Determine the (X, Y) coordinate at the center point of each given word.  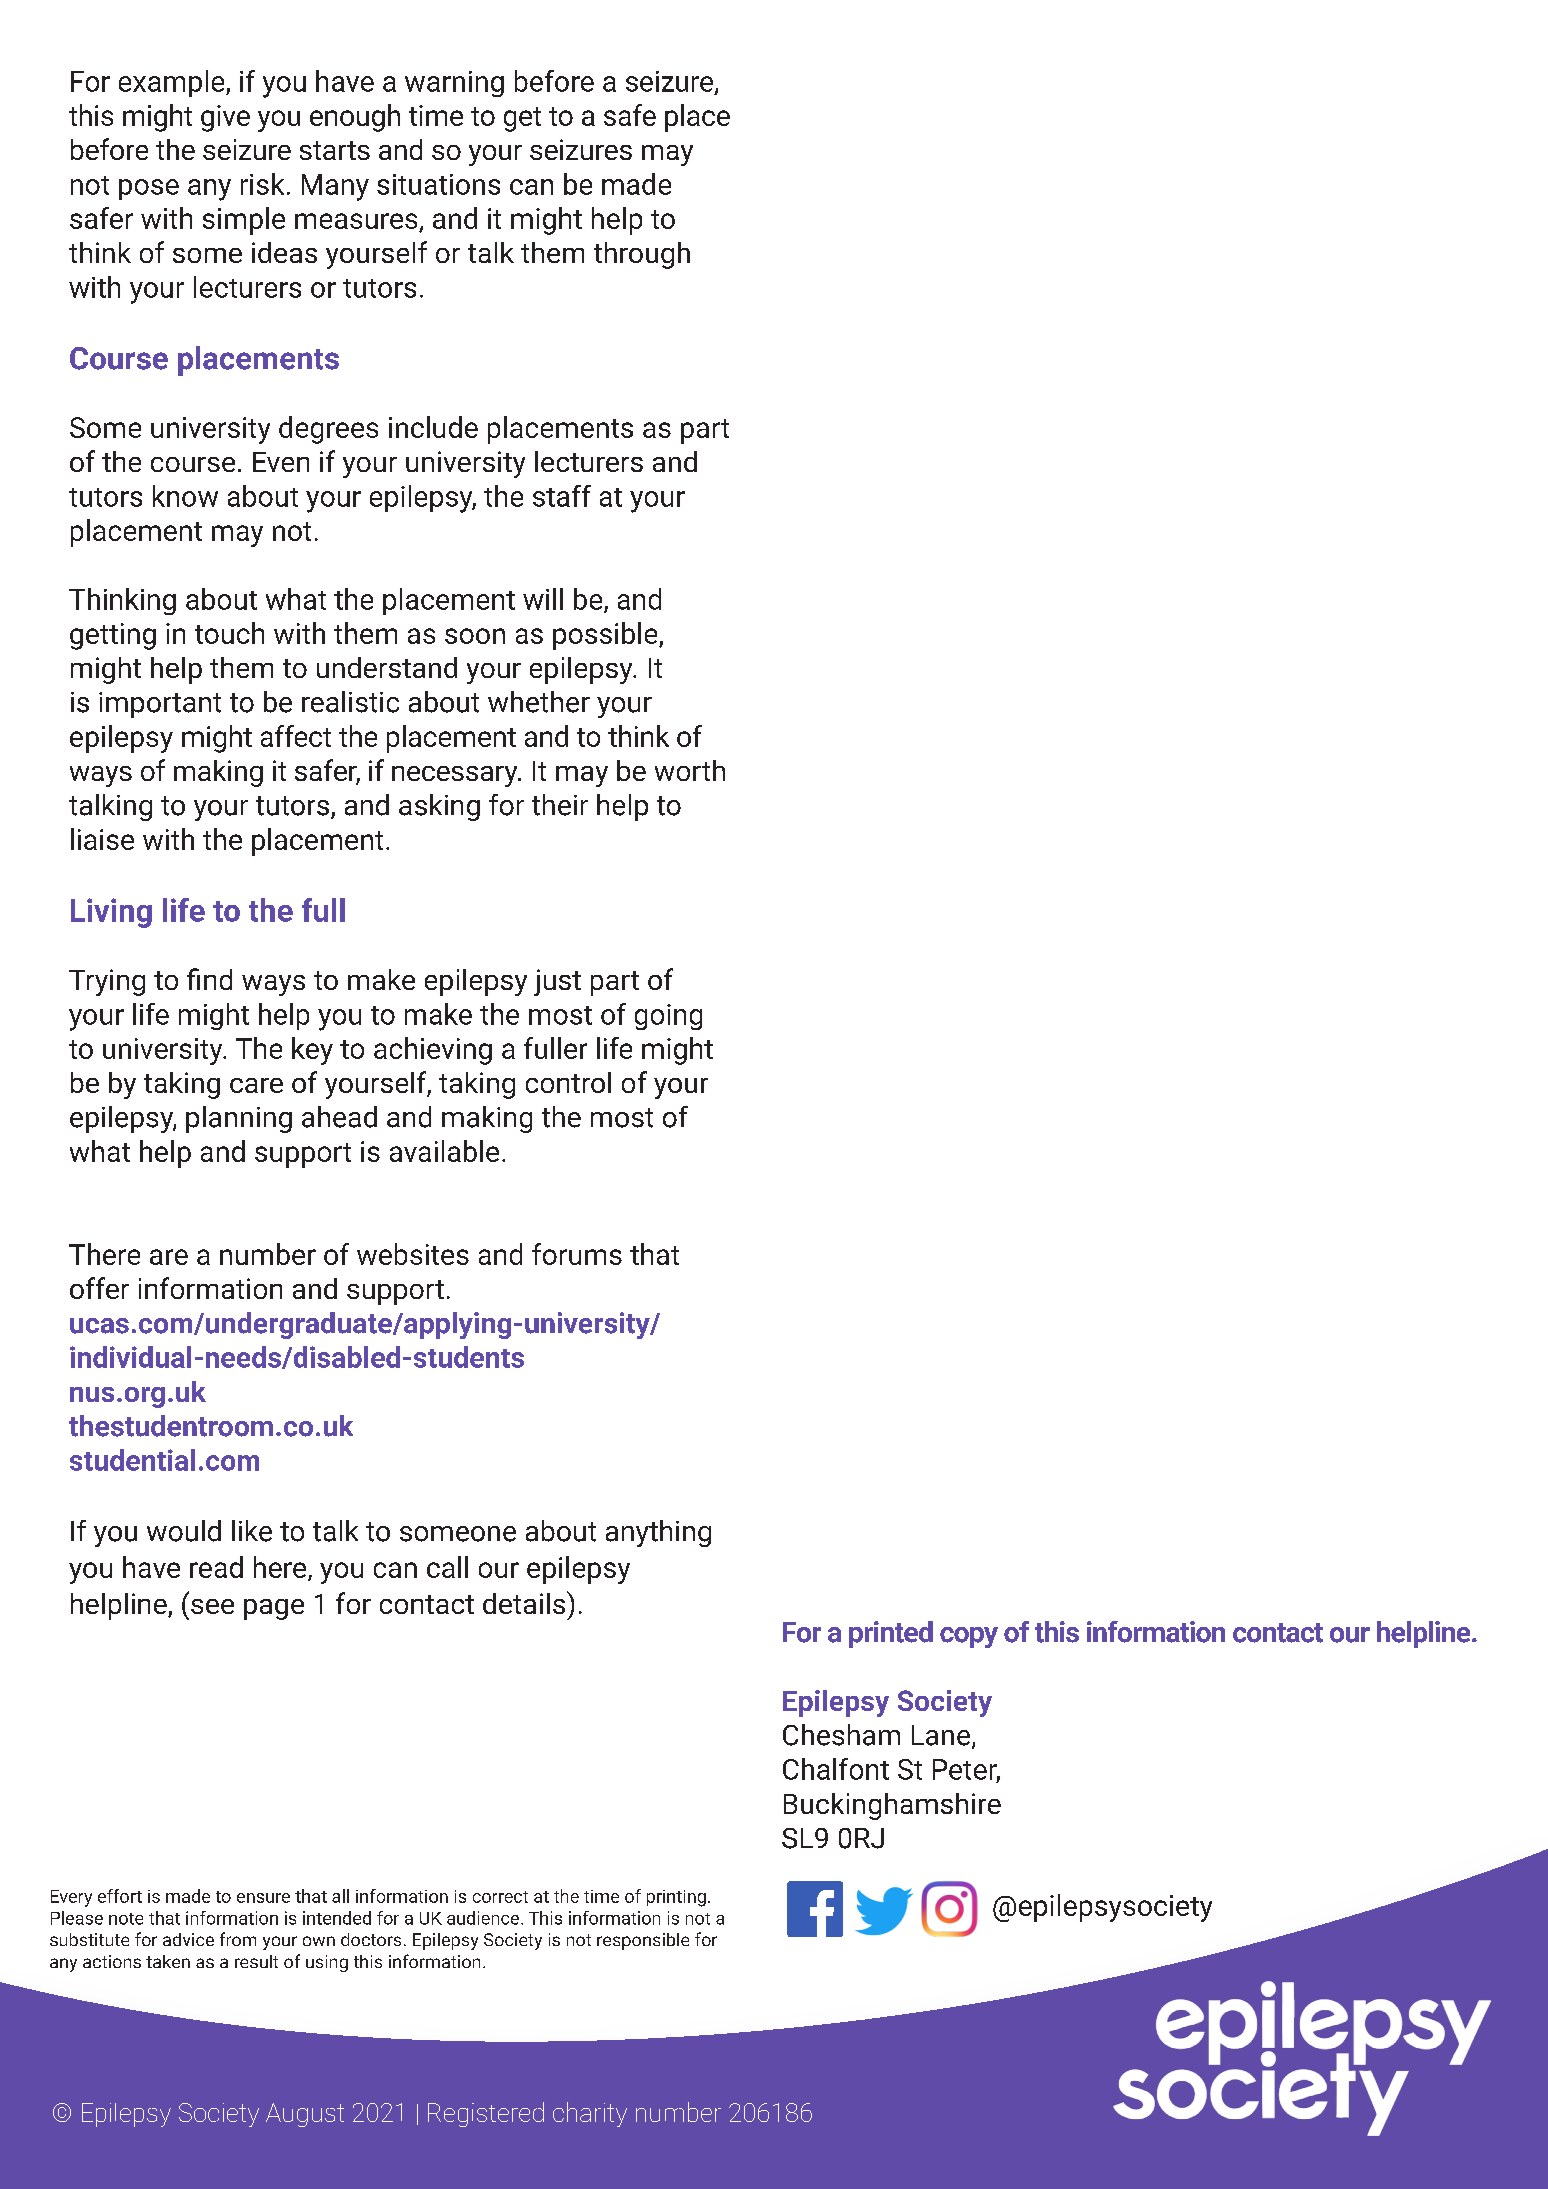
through (642, 255)
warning (454, 84)
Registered (486, 2114)
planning (239, 1119)
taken (168, 1961)
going (668, 1017)
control (568, 1082)
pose (149, 189)
